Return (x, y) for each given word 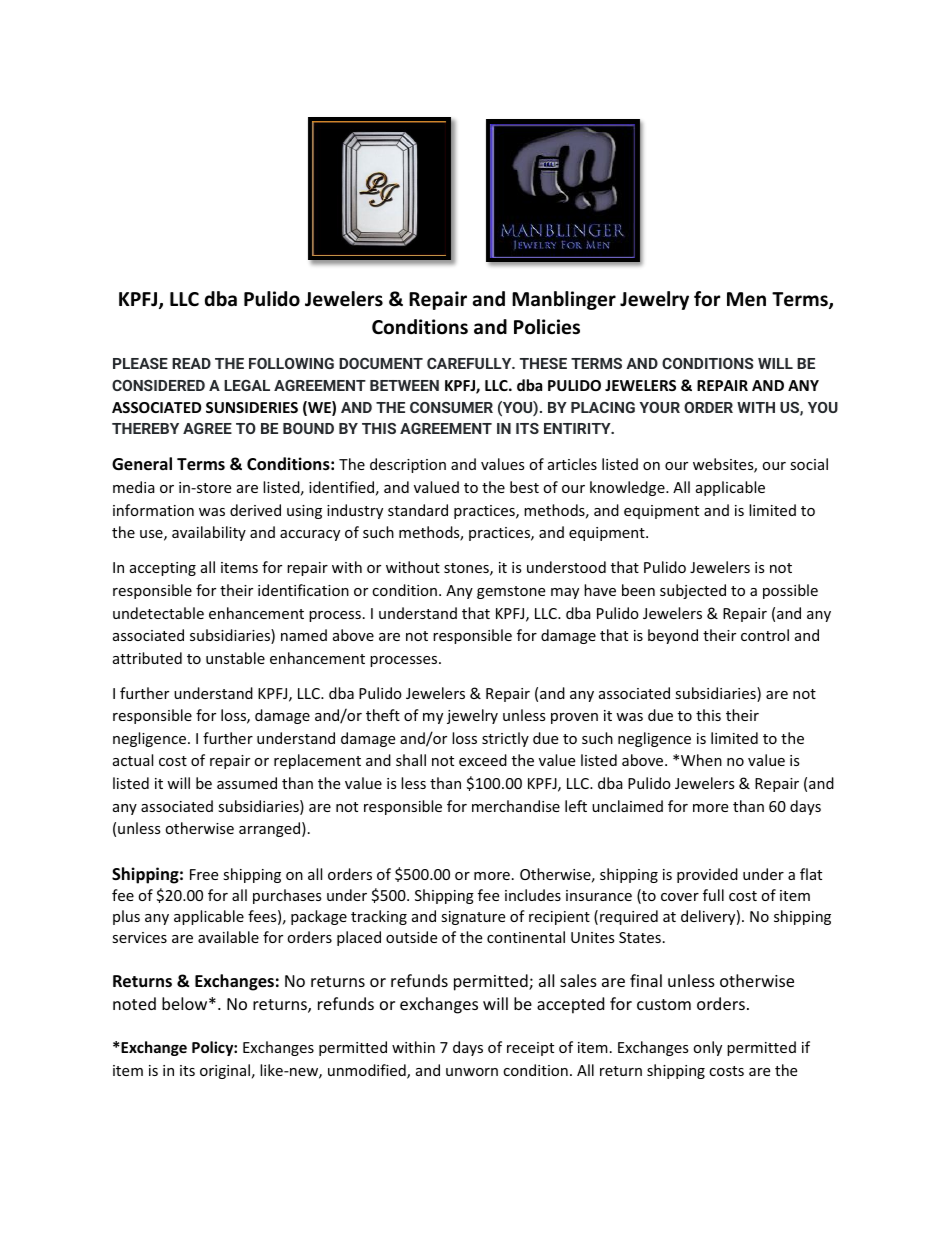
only (707, 1048)
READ (191, 363)
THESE (543, 363)
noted (134, 1003)
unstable (235, 658)
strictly (505, 739)
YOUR (660, 407)
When (701, 760)
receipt (530, 1049)
